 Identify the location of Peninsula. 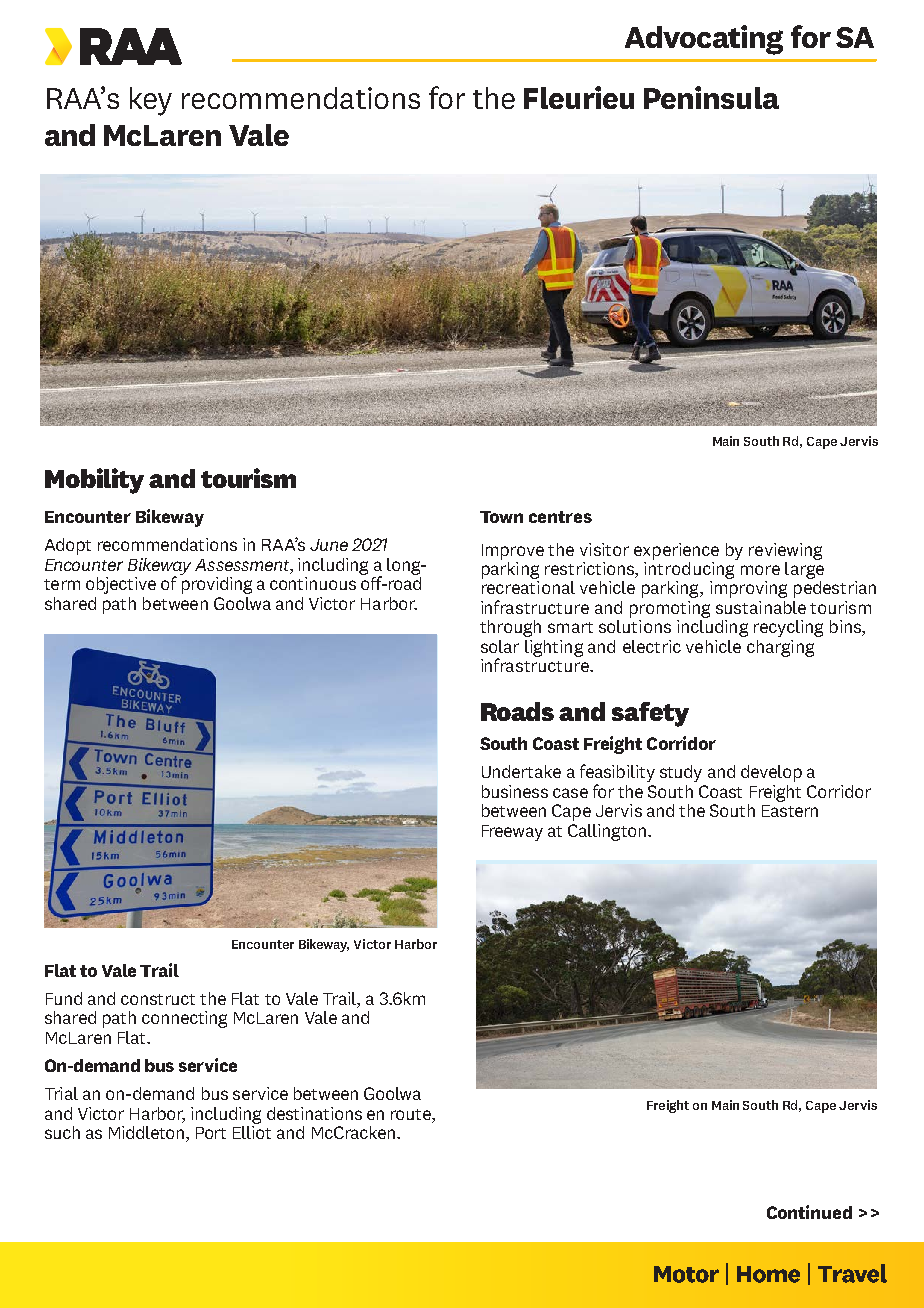
(711, 97).
